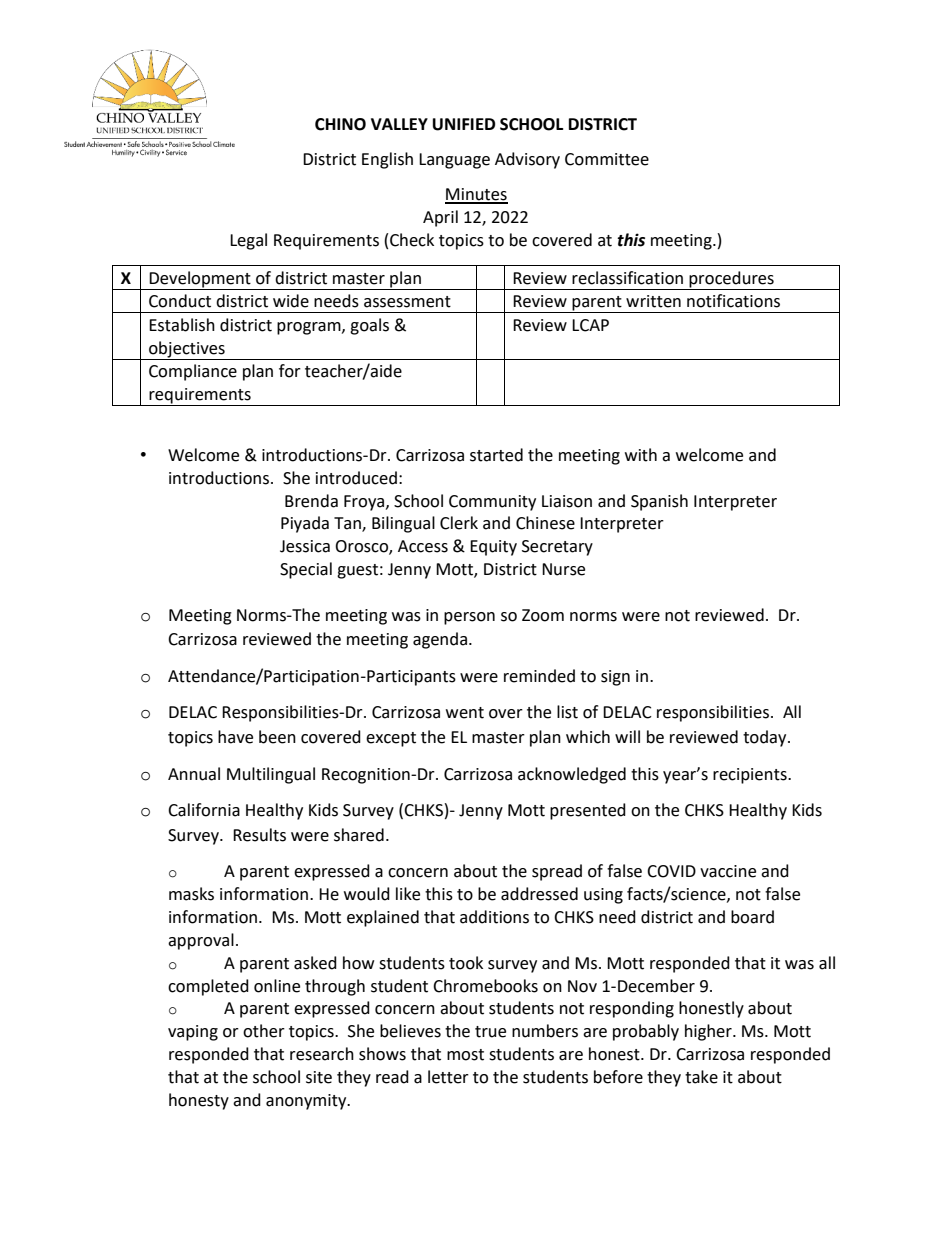 The width and height of the document is (952, 1233). I want to click on Language, so click(454, 161).
